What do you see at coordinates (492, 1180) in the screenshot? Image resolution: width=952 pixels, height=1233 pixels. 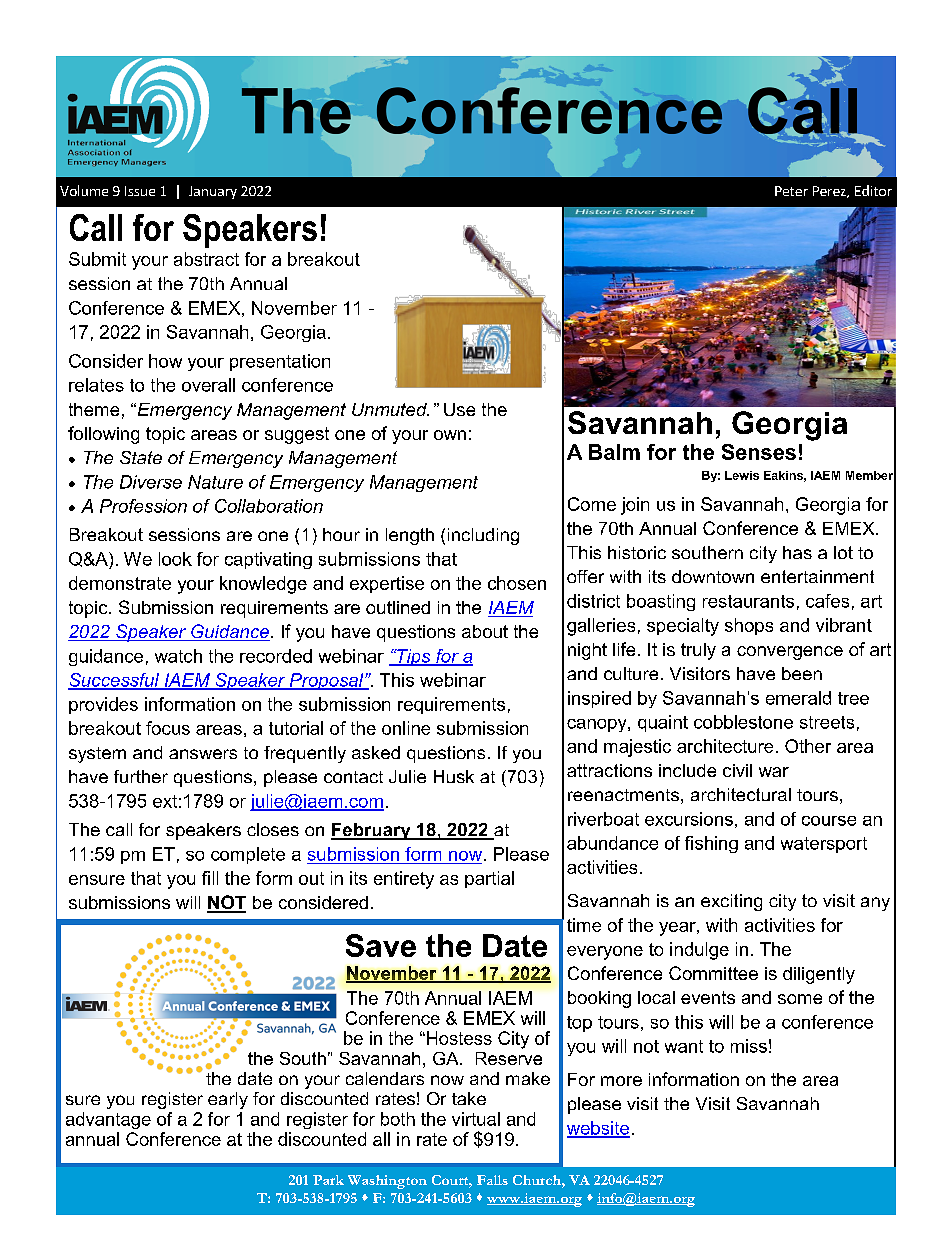 I see `Falls` at bounding box center [492, 1180].
